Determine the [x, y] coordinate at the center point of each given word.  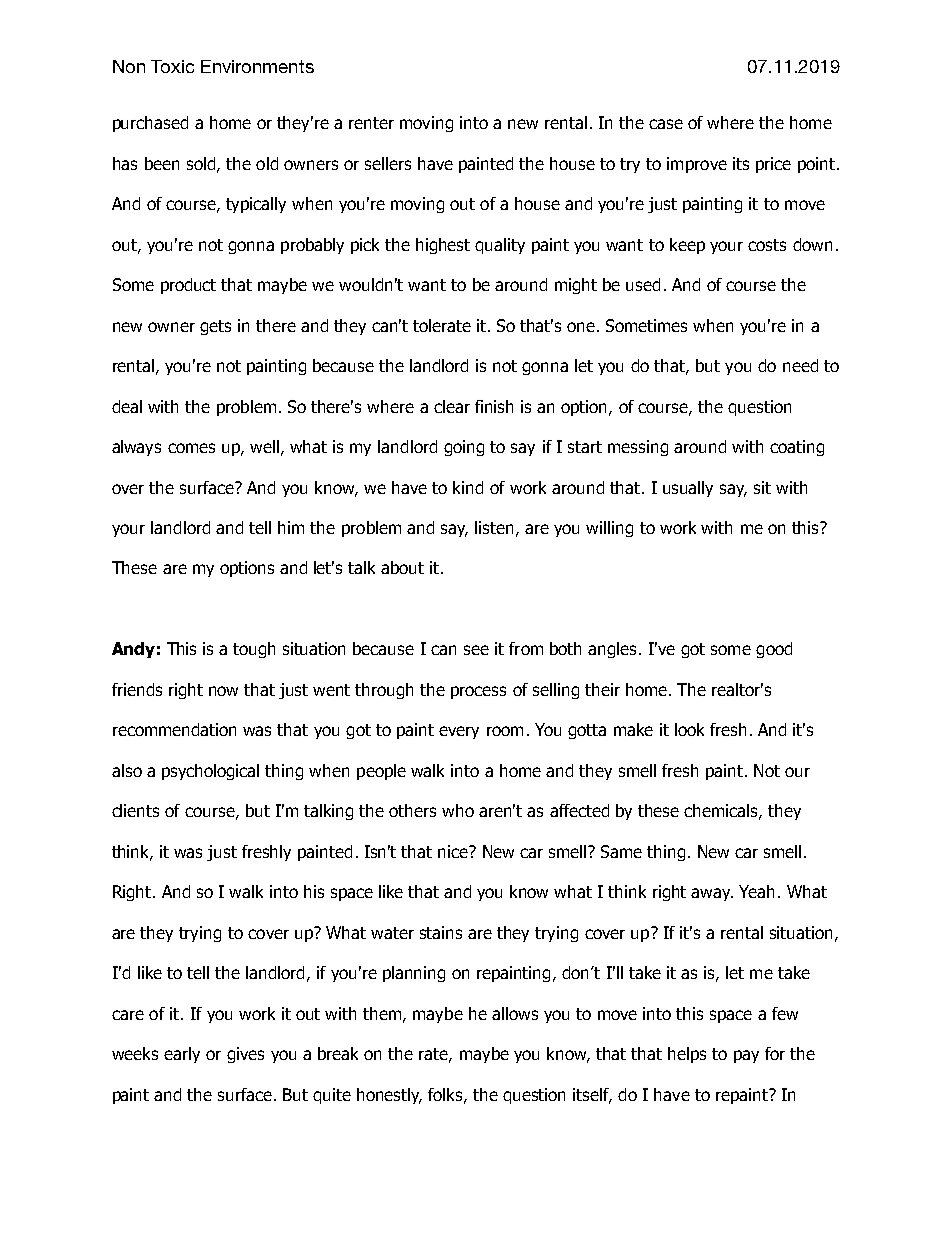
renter [371, 123]
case [666, 124]
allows [515, 1013]
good [774, 650]
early [182, 1055]
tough [254, 650]
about [402, 567]
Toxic [172, 66]
